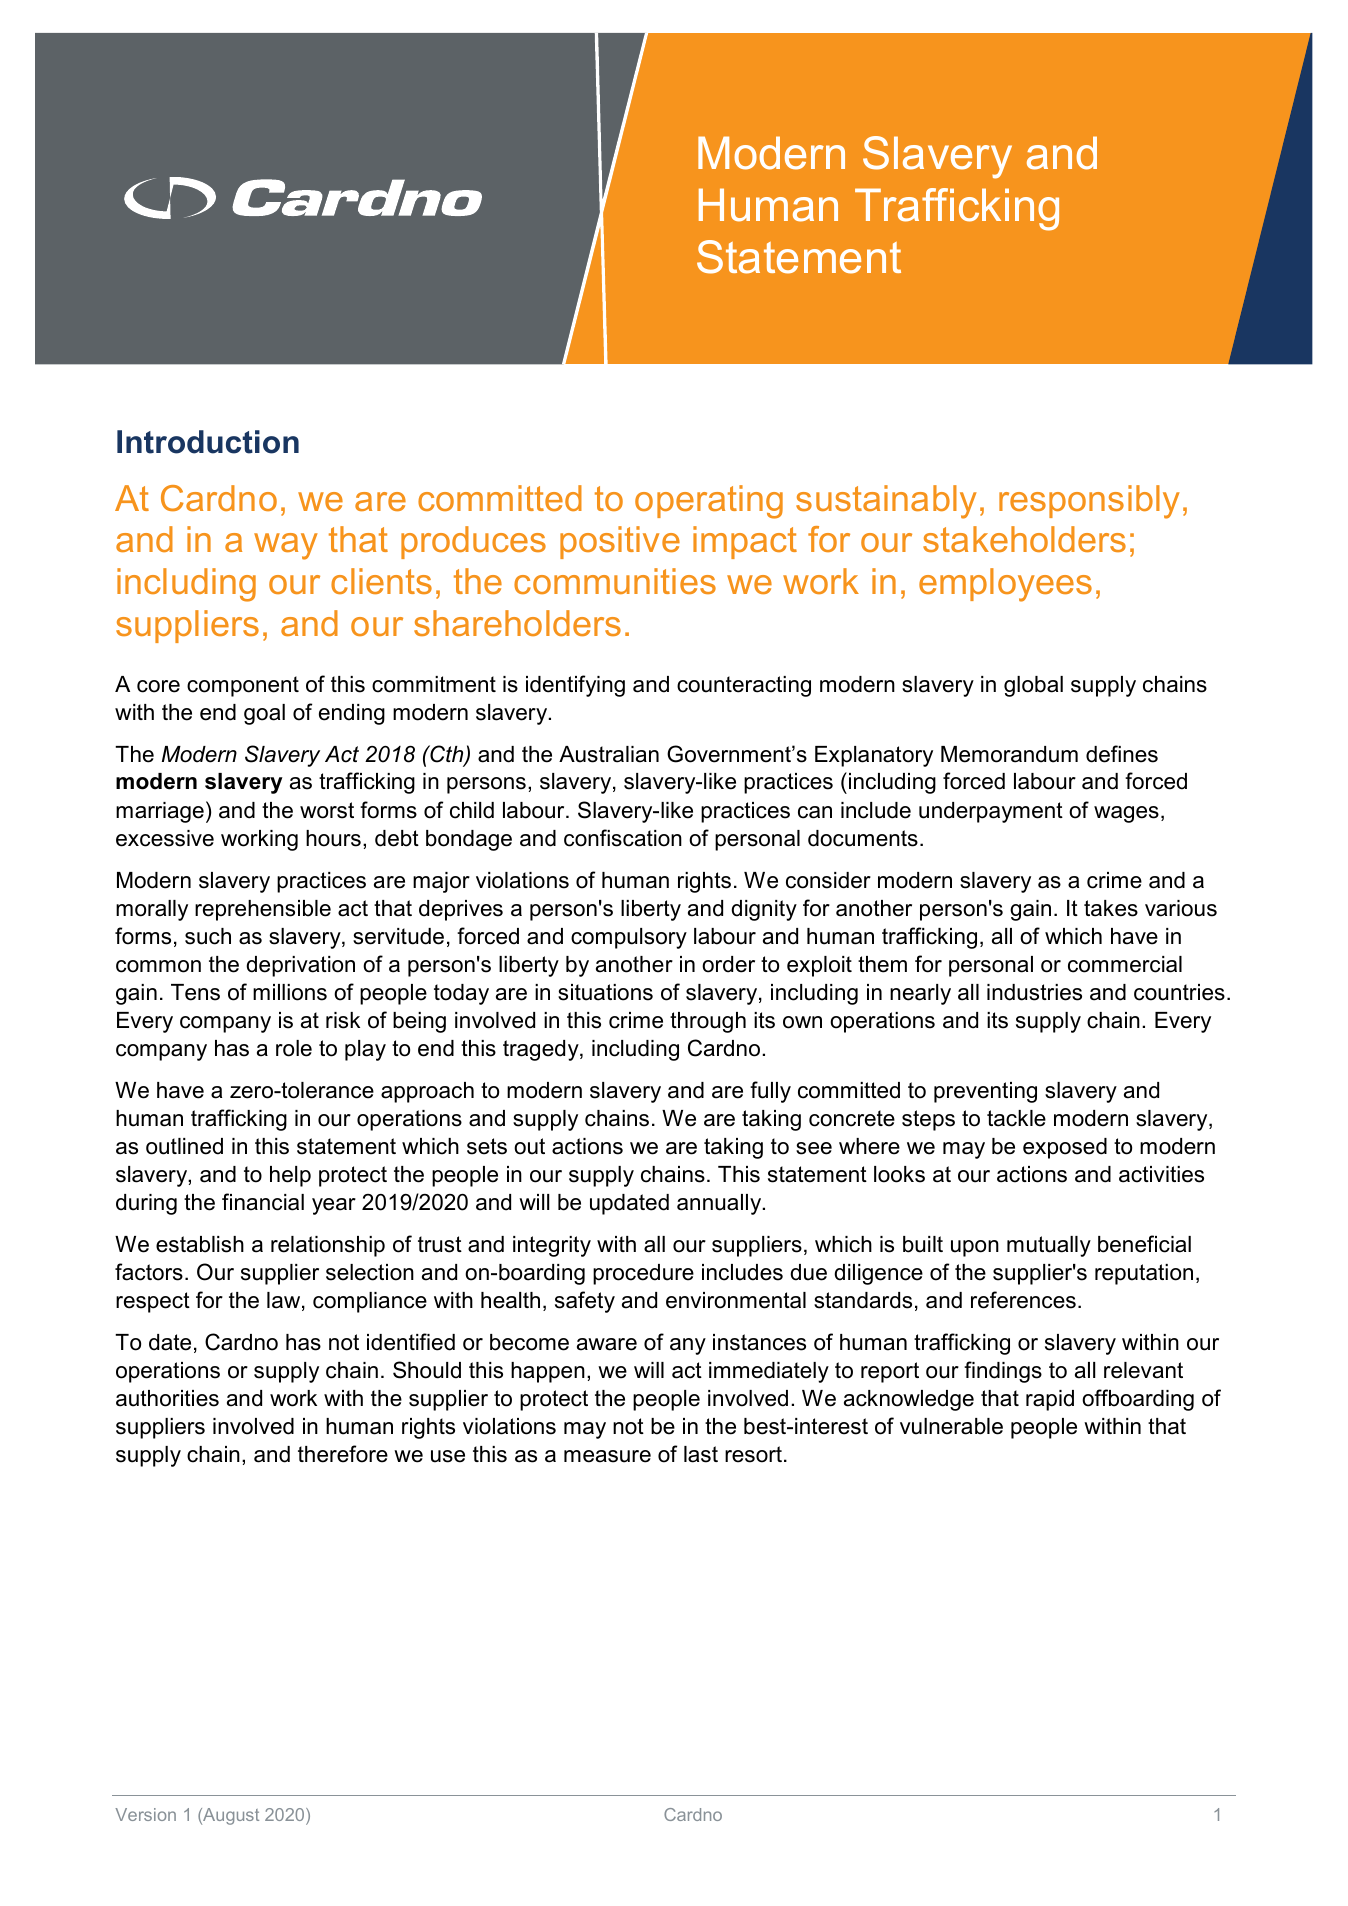 The image size is (1348, 1906). Describe the element at coordinates (951, 1426) in the document. I see `vulnerable` at that location.
